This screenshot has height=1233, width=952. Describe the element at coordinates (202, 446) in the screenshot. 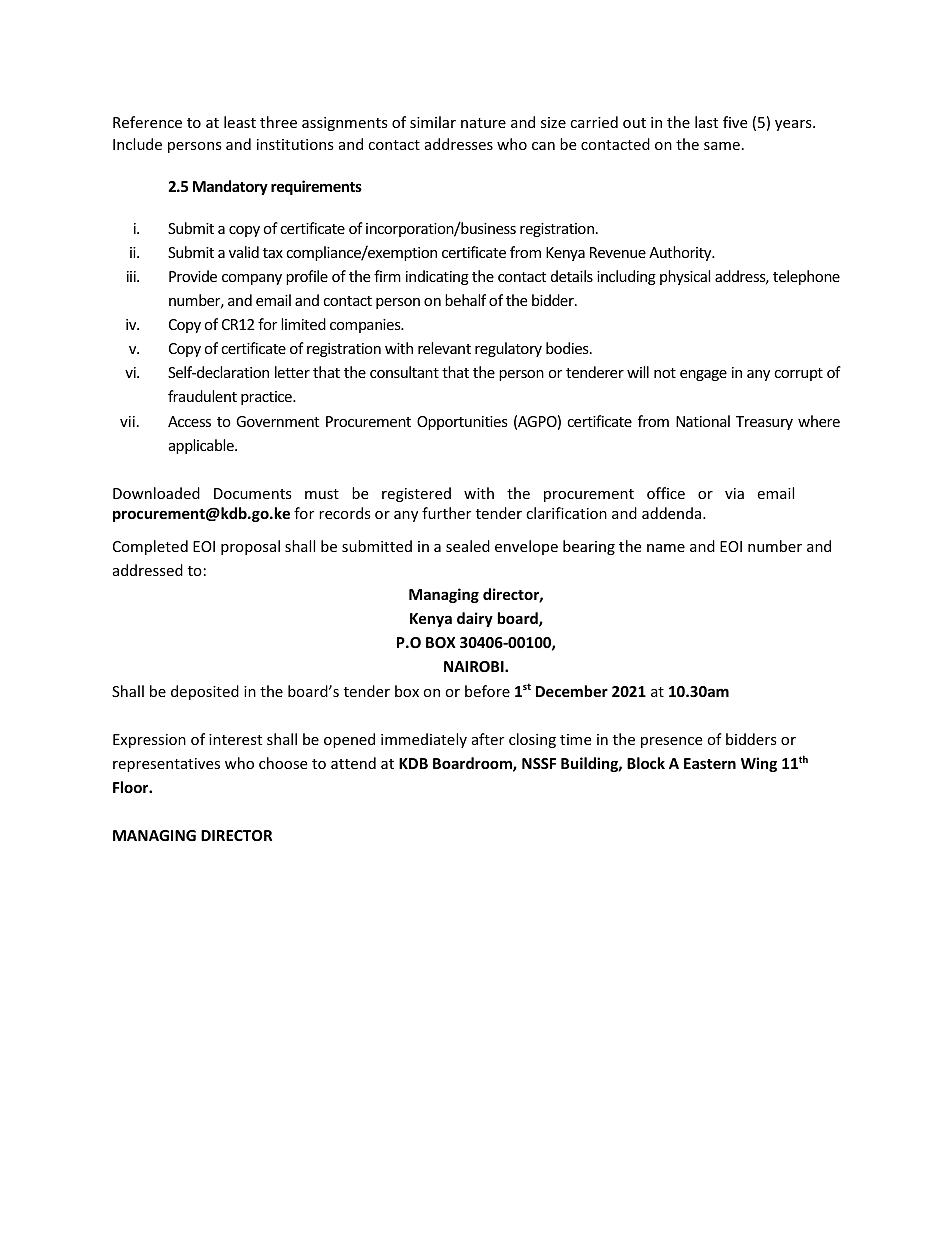

I see `applicable` at that location.
